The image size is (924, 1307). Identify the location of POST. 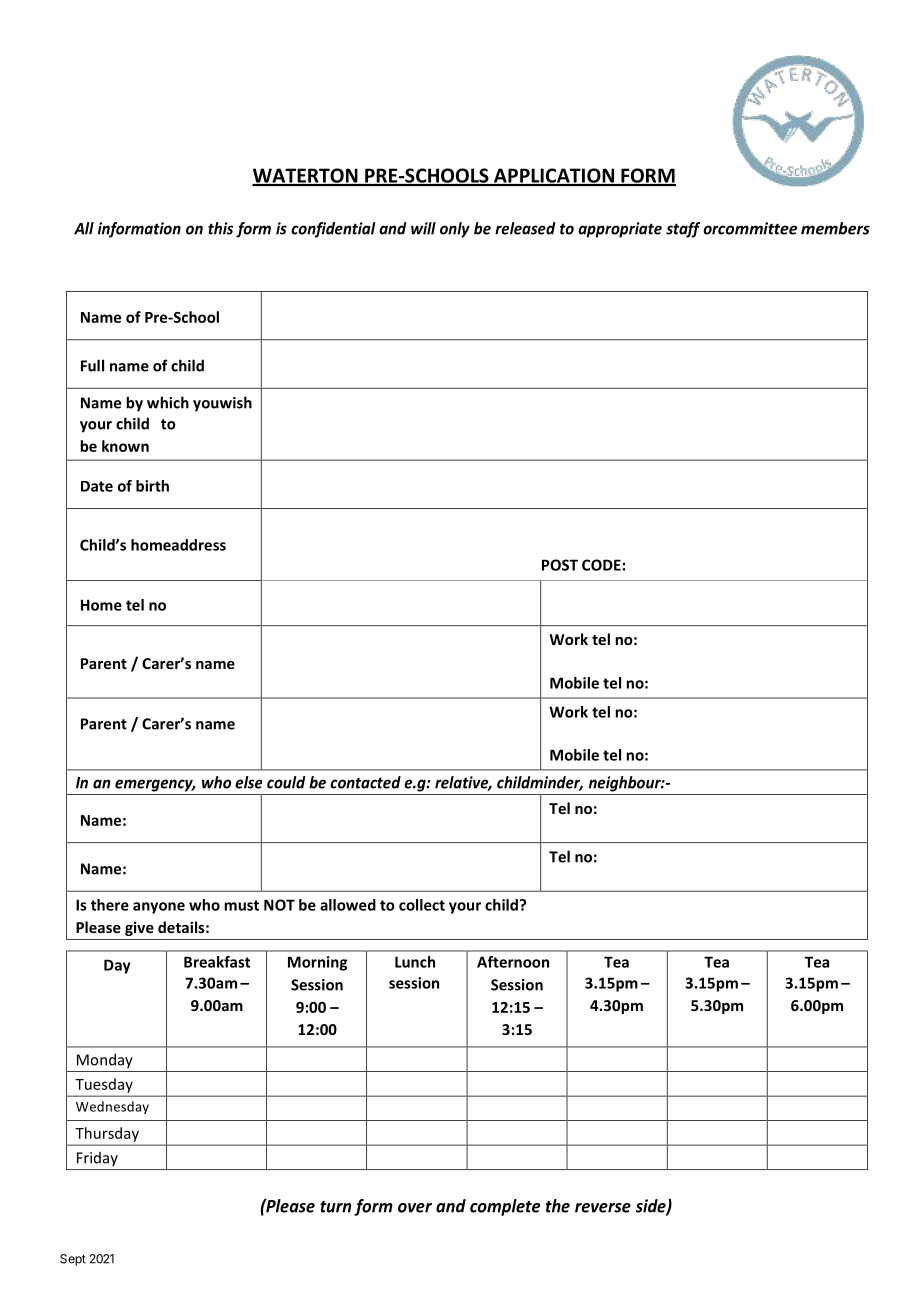
(560, 565).
